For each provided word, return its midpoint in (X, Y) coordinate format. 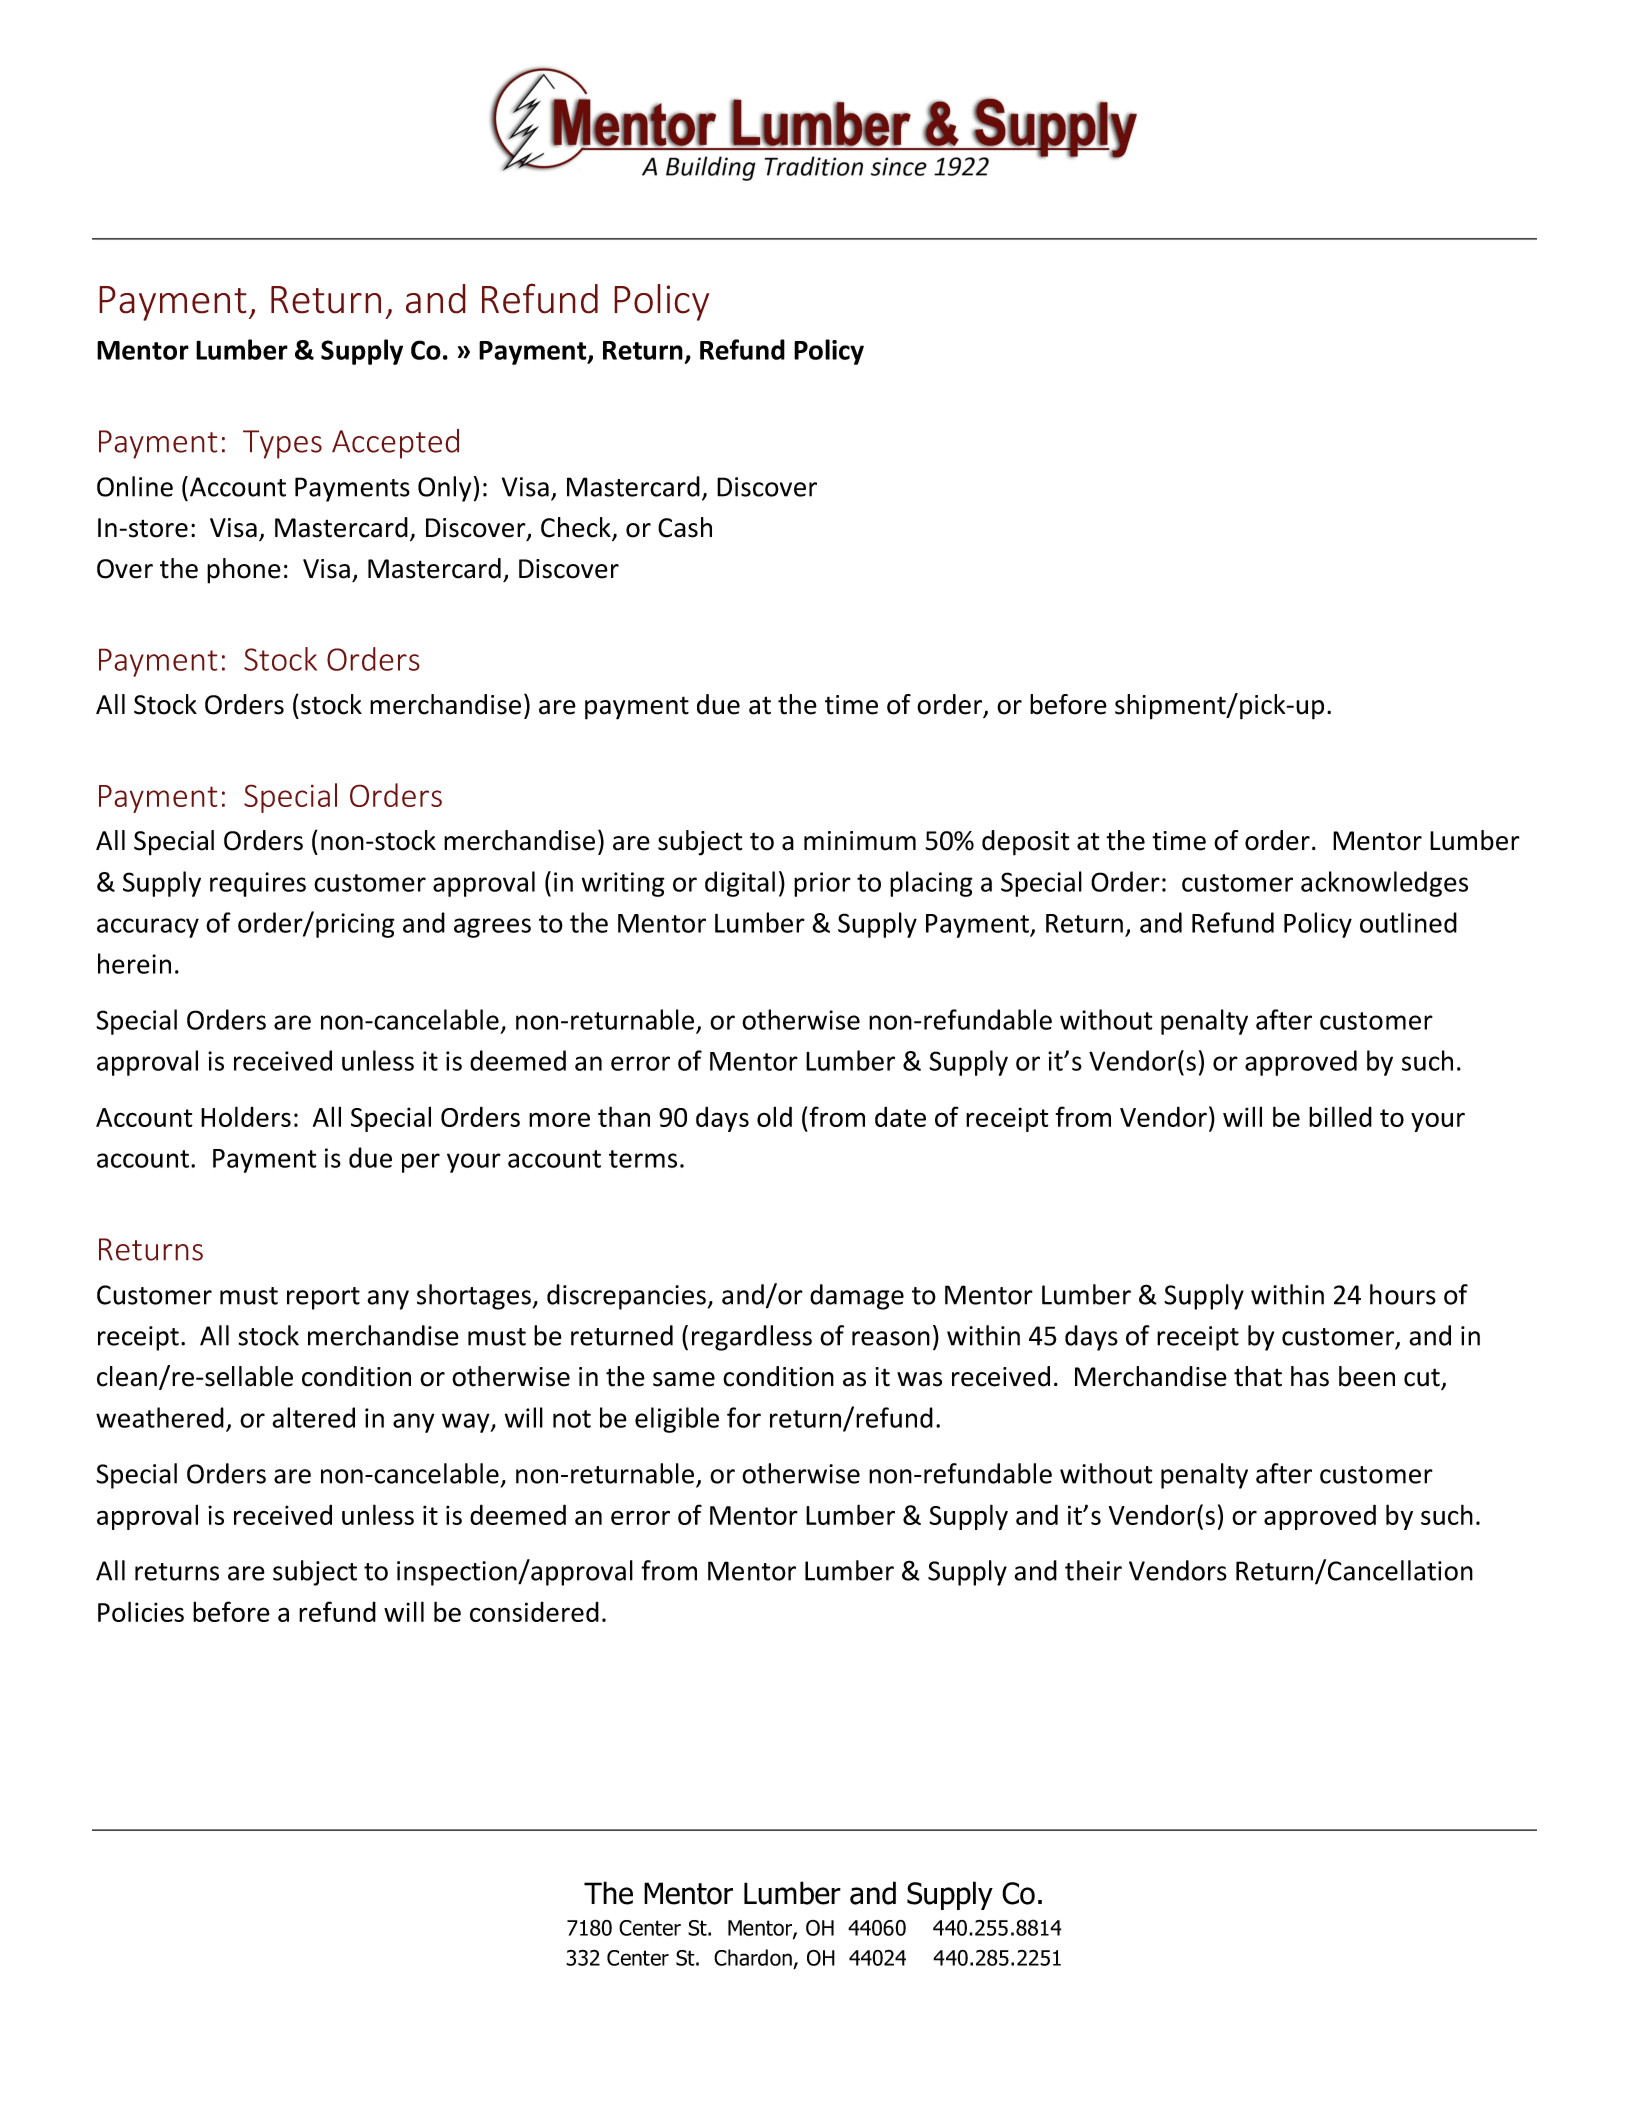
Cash (685, 527)
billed (1340, 1116)
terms (643, 1159)
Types (282, 444)
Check (577, 528)
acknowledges (1384, 884)
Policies (141, 1611)
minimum (860, 841)
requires (258, 884)
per (421, 1163)
